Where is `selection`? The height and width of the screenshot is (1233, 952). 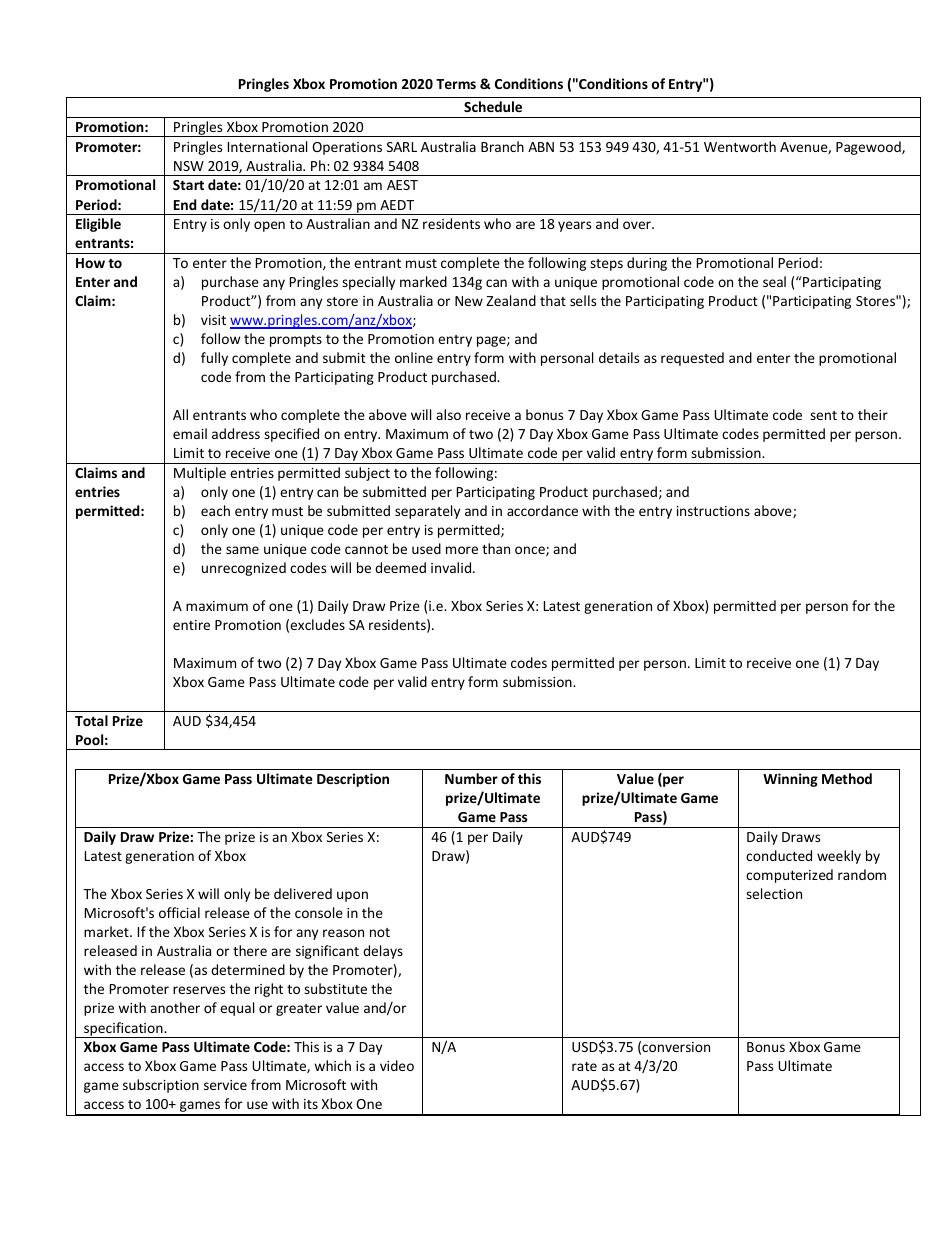 selection is located at coordinates (774, 893).
